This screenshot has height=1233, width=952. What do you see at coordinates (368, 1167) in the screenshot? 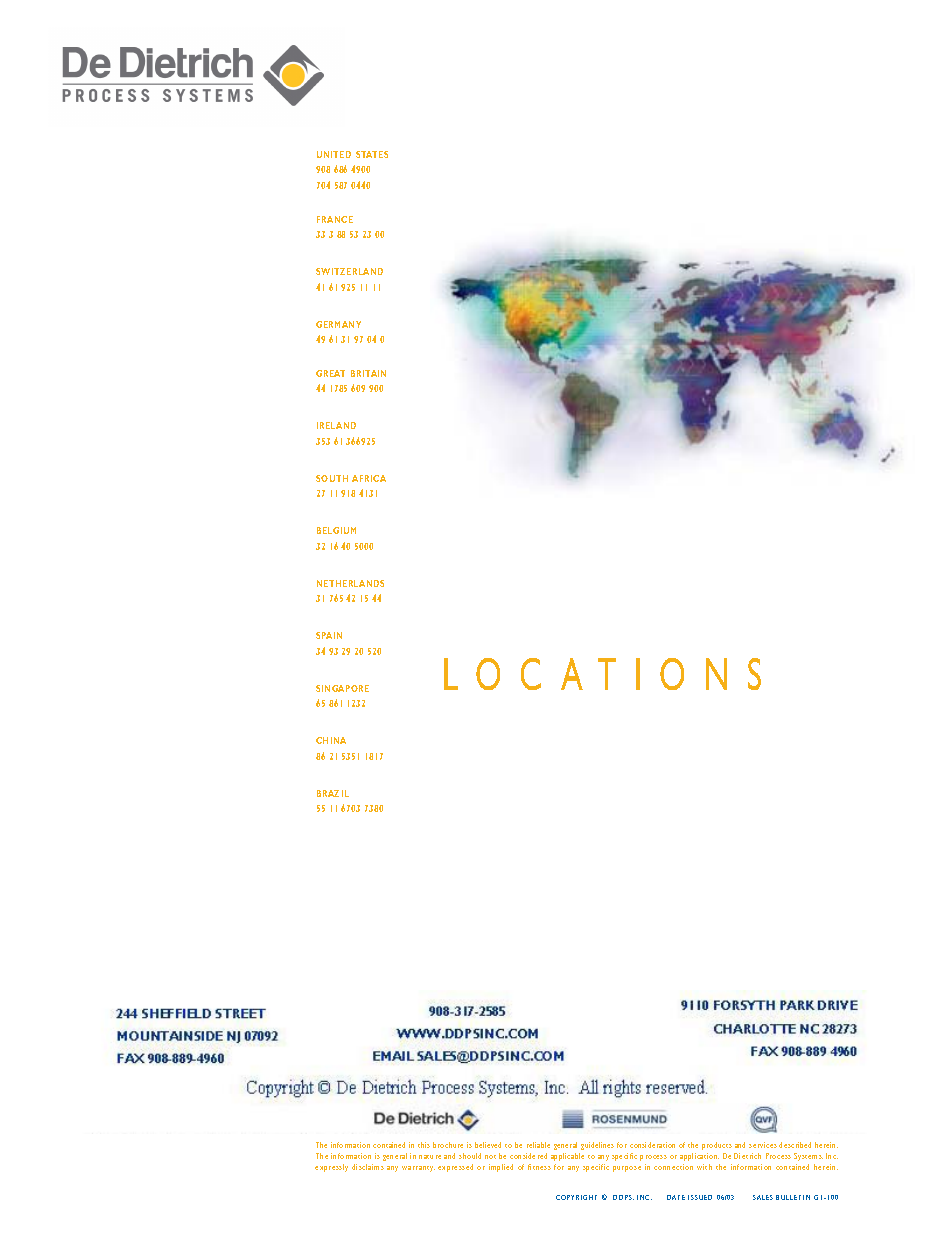
I see `disclaims` at bounding box center [368, 1167].
